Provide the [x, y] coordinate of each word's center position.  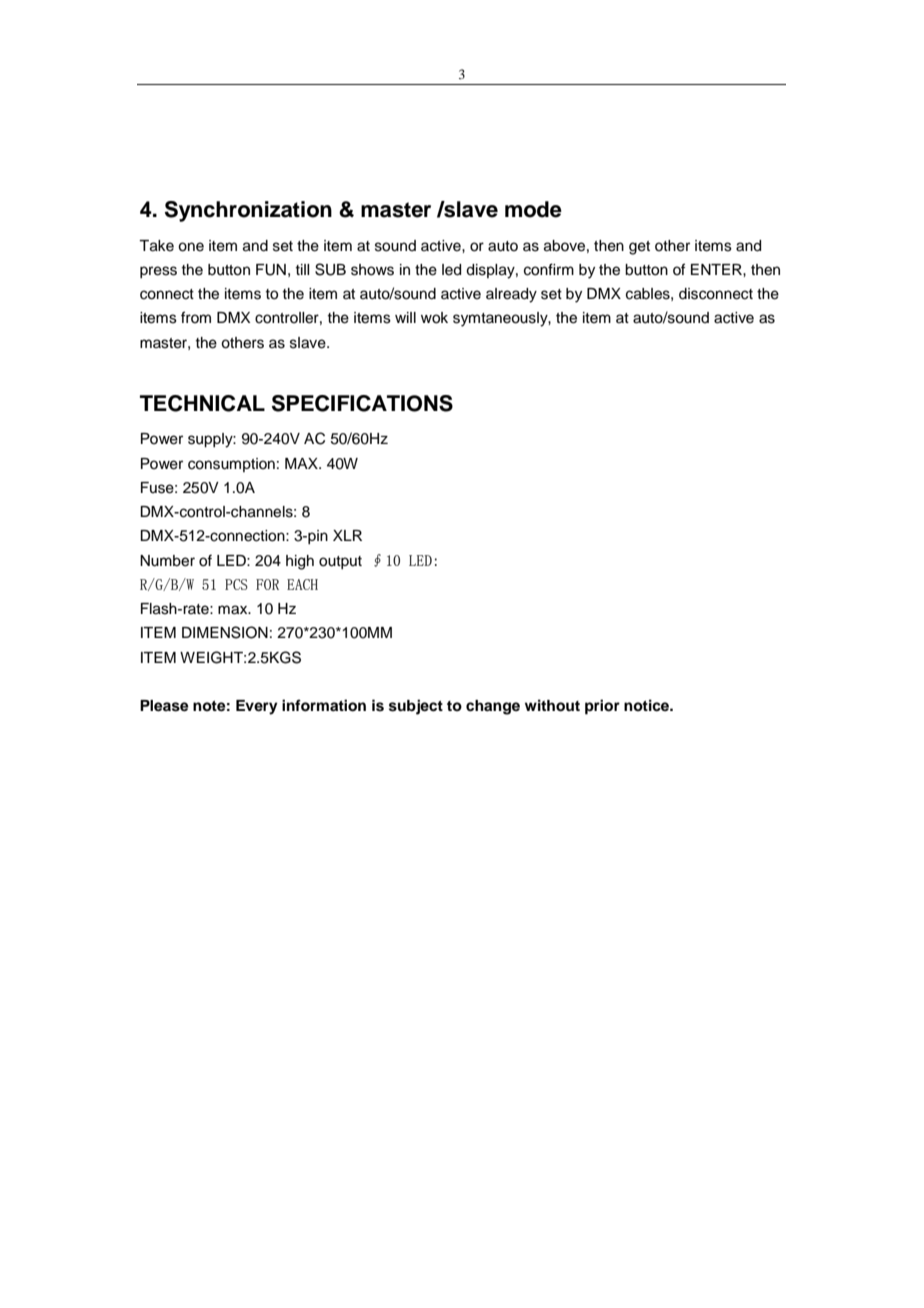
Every [257, 707]
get [639, 248]
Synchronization [248, 211]
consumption [231, 465]
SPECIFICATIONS [362, 403]
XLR [347, 535]
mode [533, 209]
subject [416, 707]
